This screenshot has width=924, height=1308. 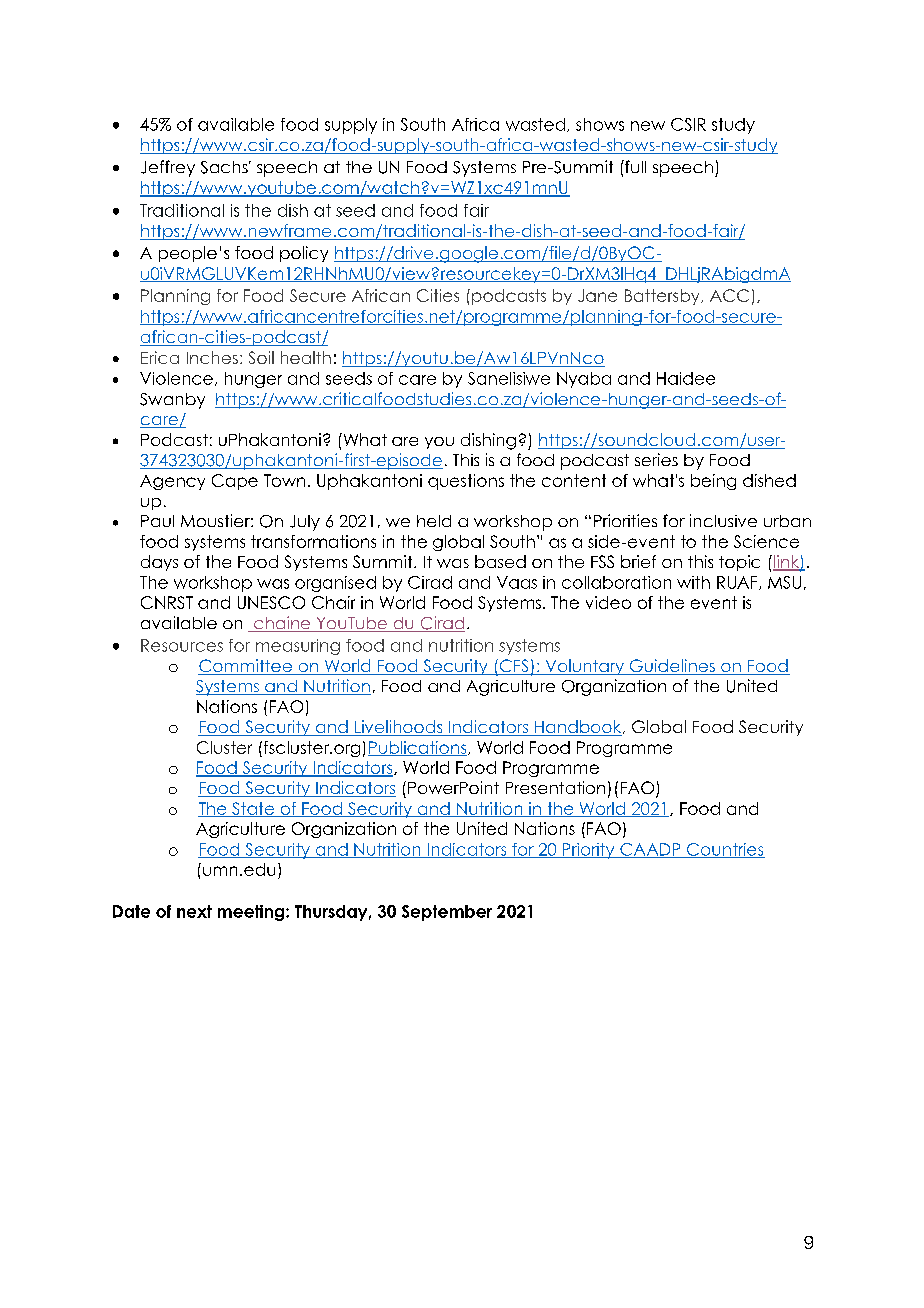 I want to click on Resources, so click(x=182, y=645).
